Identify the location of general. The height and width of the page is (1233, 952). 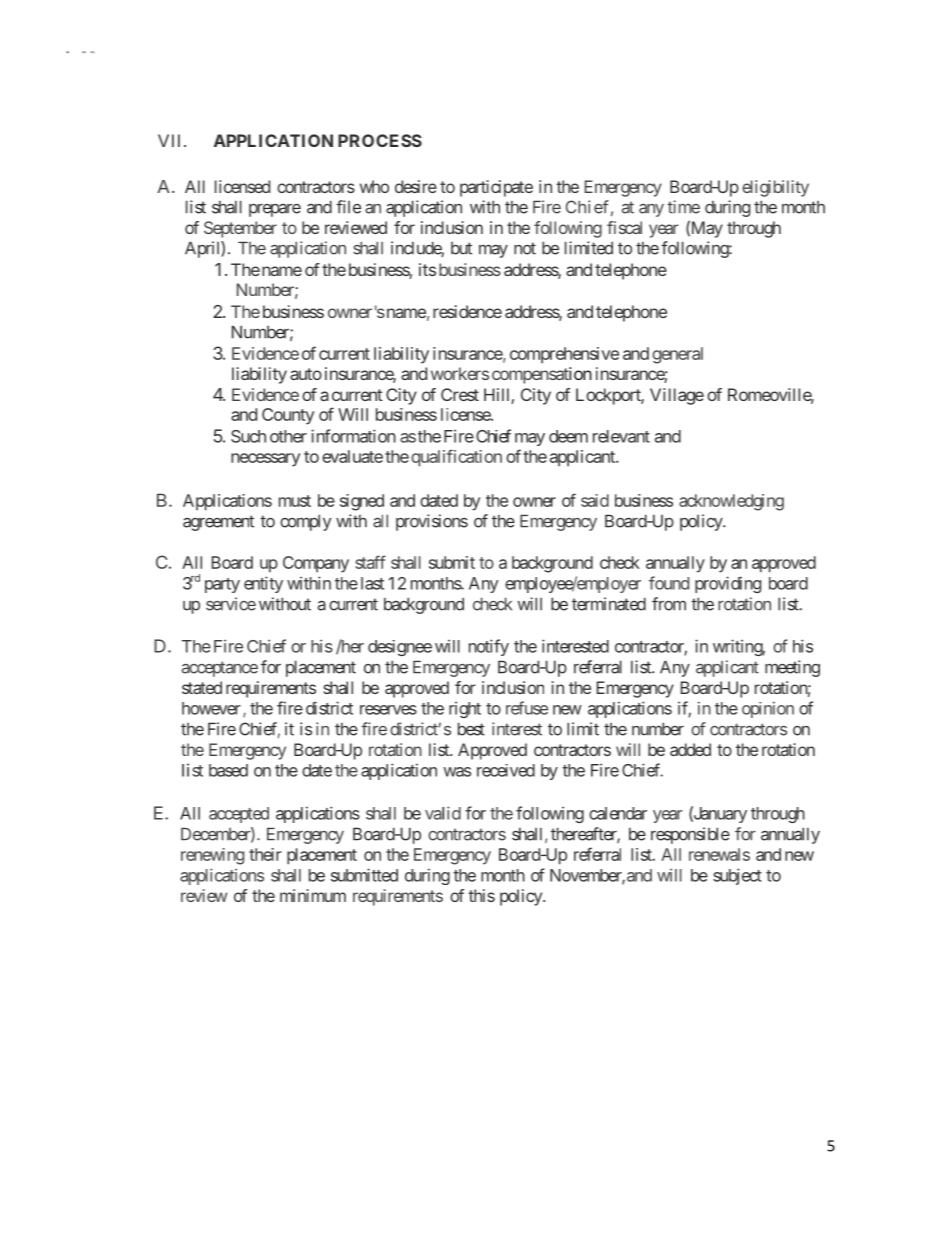
(677, 355).
